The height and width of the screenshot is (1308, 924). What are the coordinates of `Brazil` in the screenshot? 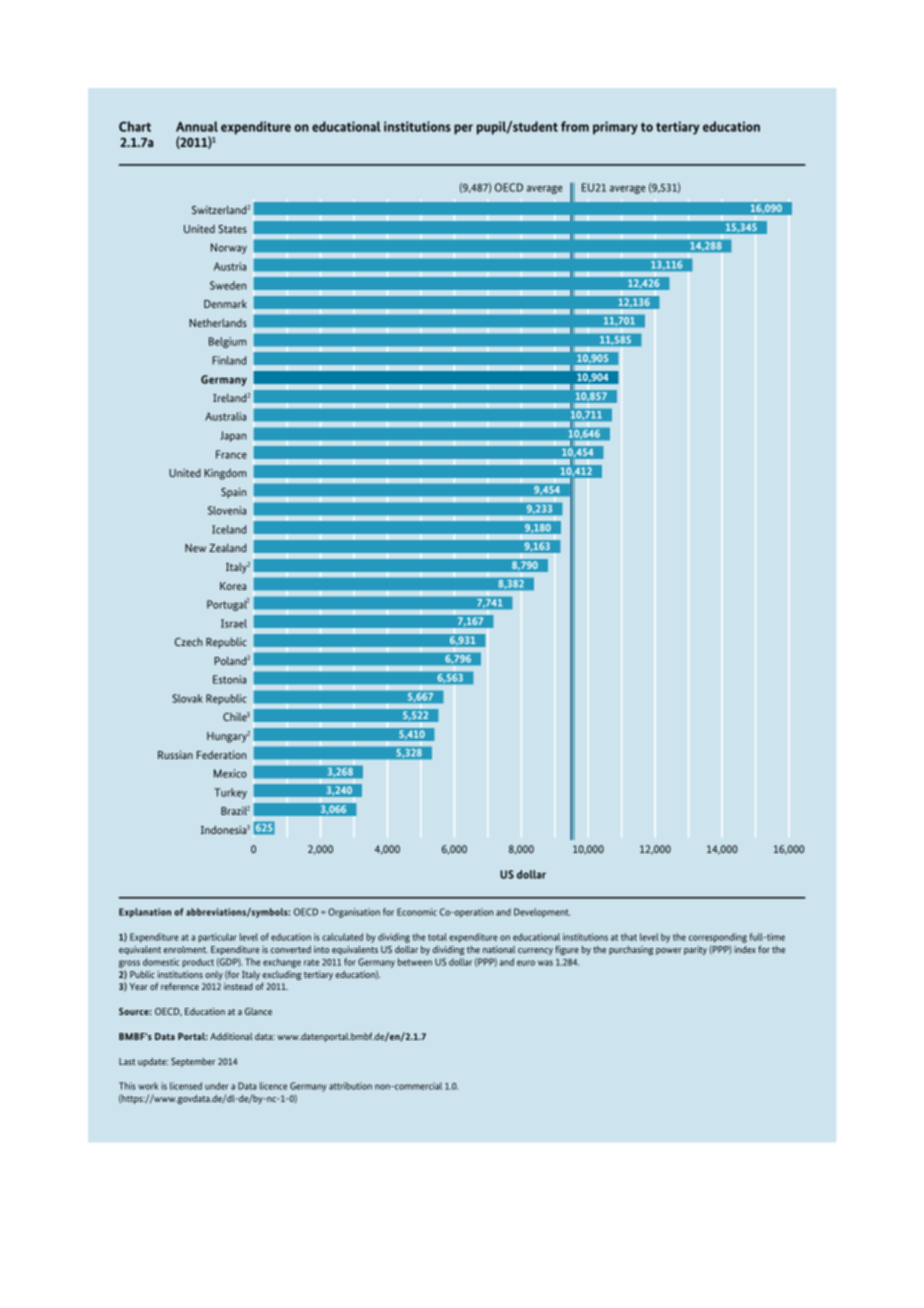 It's located at (234, 810).
